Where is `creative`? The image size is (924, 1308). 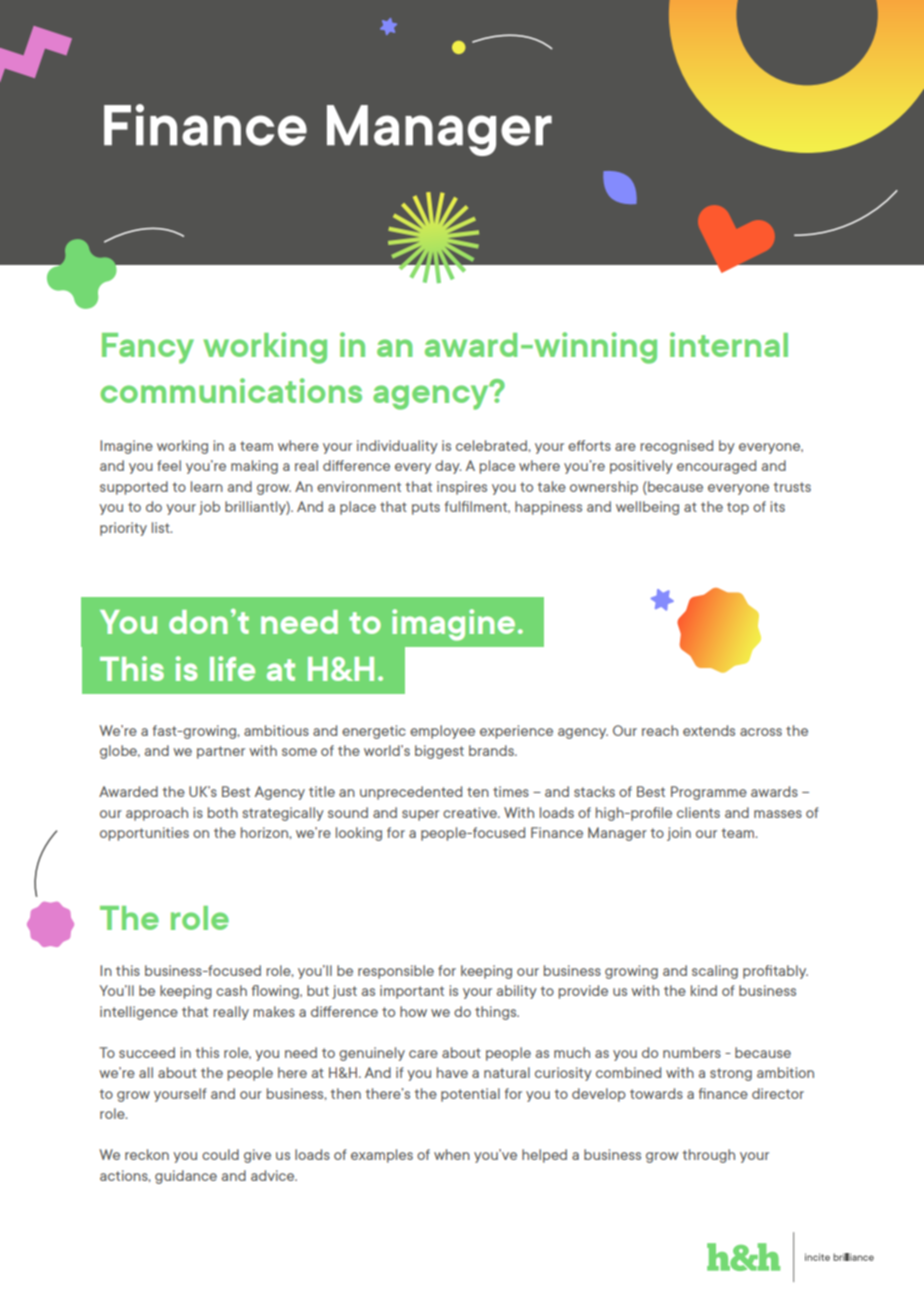 creative is located at coordinates (471, 812).
